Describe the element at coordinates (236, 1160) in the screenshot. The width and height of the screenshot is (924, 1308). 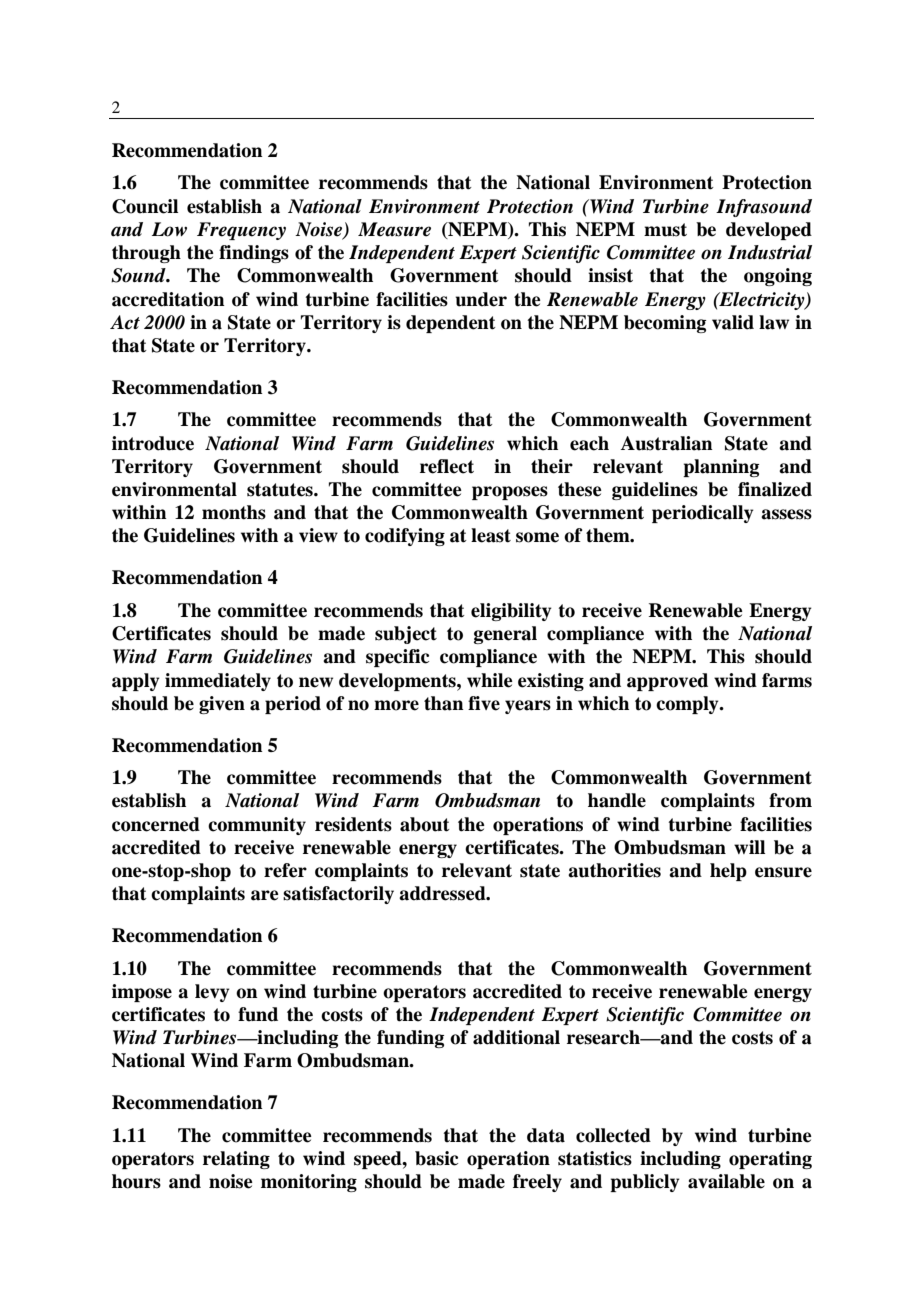
I see `relating` at that location.
